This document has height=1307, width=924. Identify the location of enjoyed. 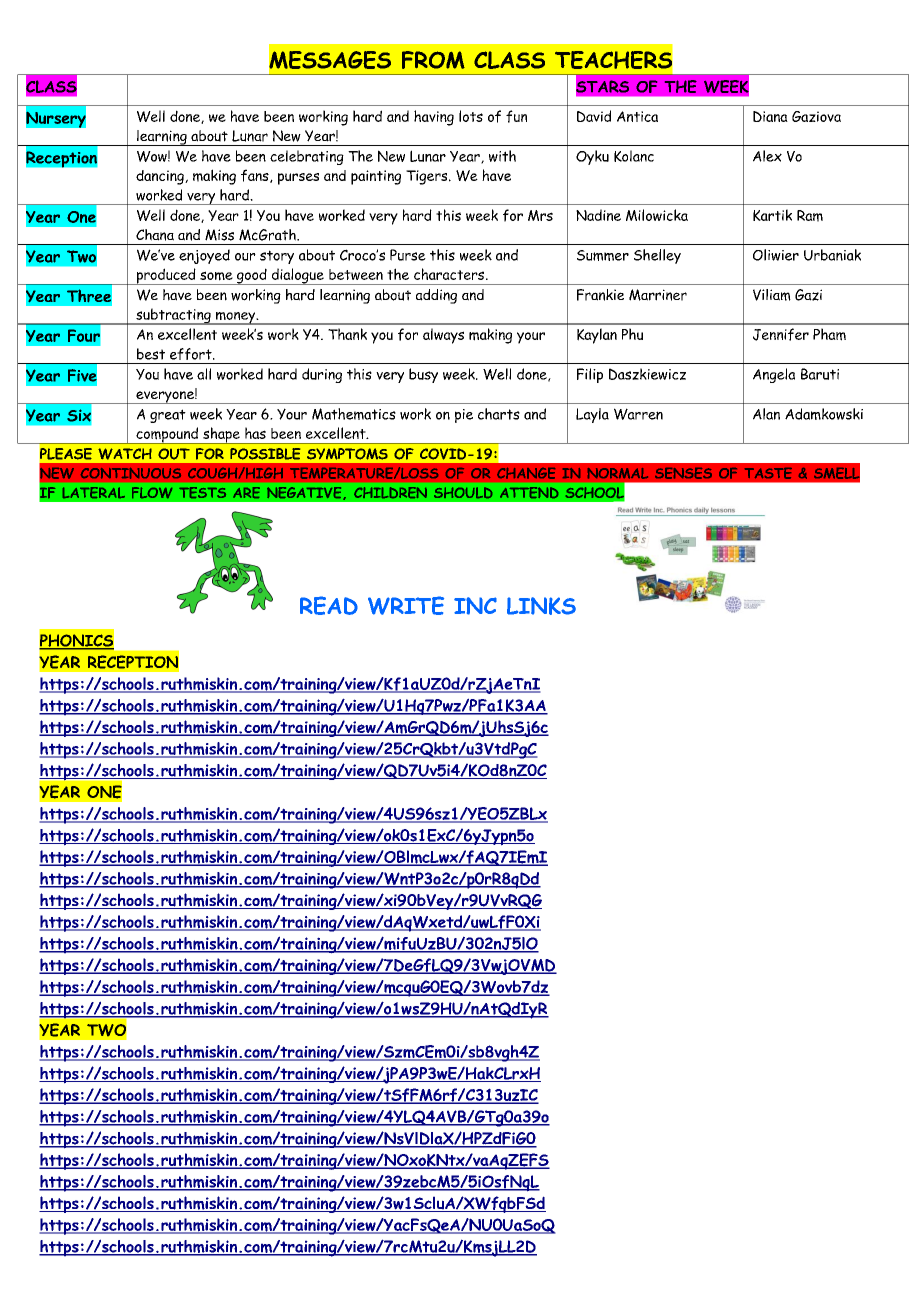
(204, 256).
